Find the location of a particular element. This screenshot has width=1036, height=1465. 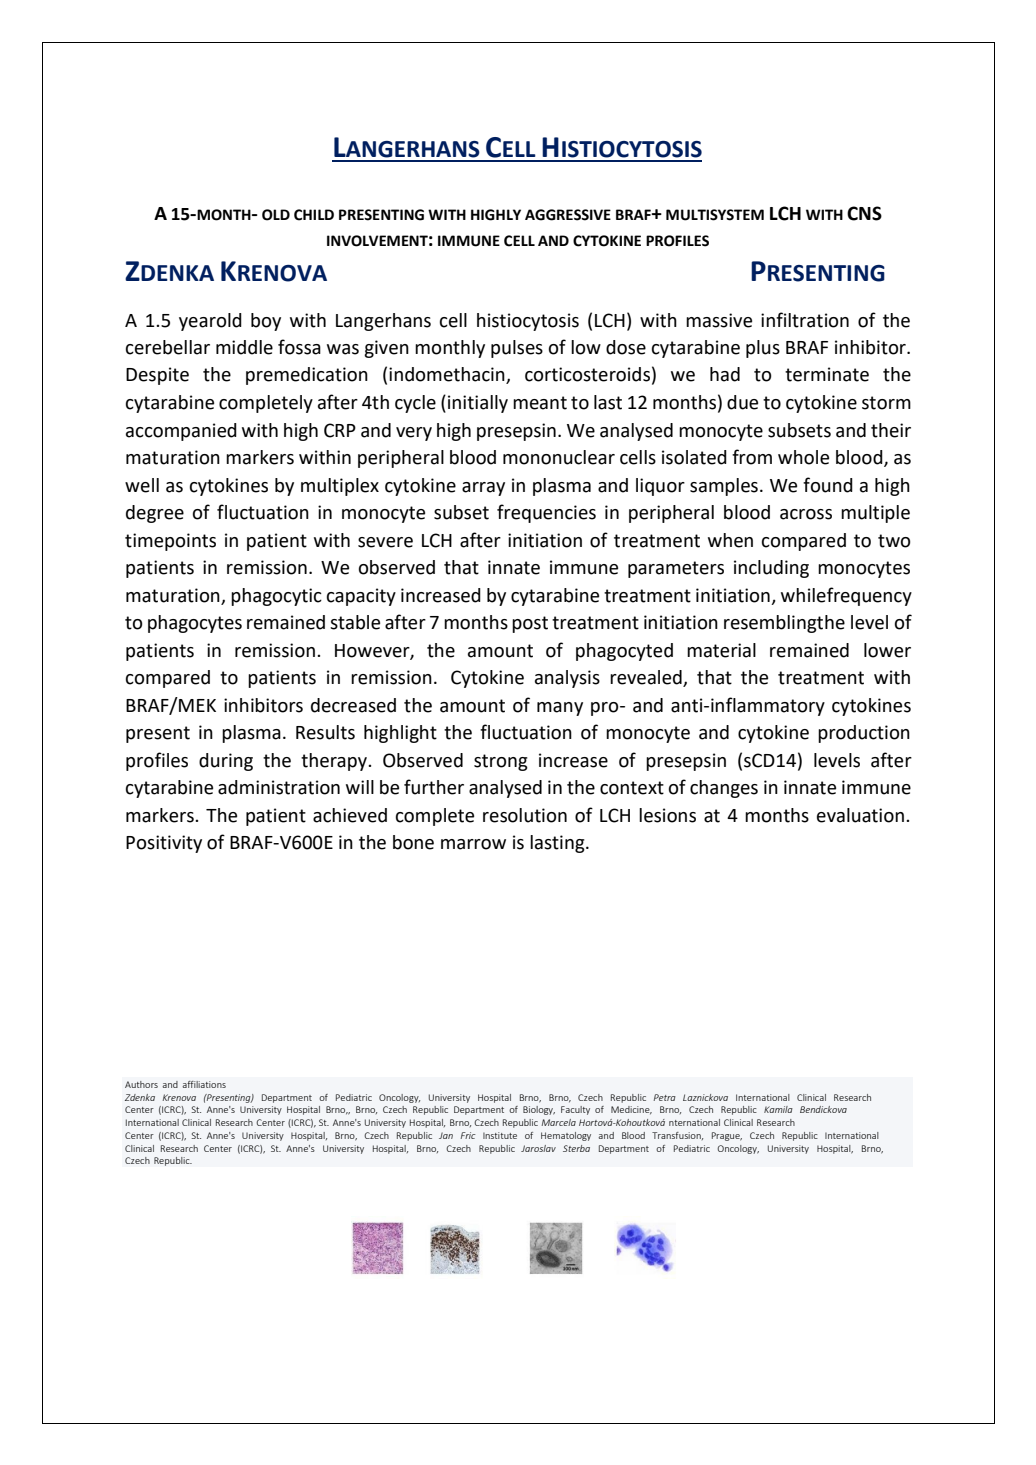

Positivity is located at coordinates (164, 844).
